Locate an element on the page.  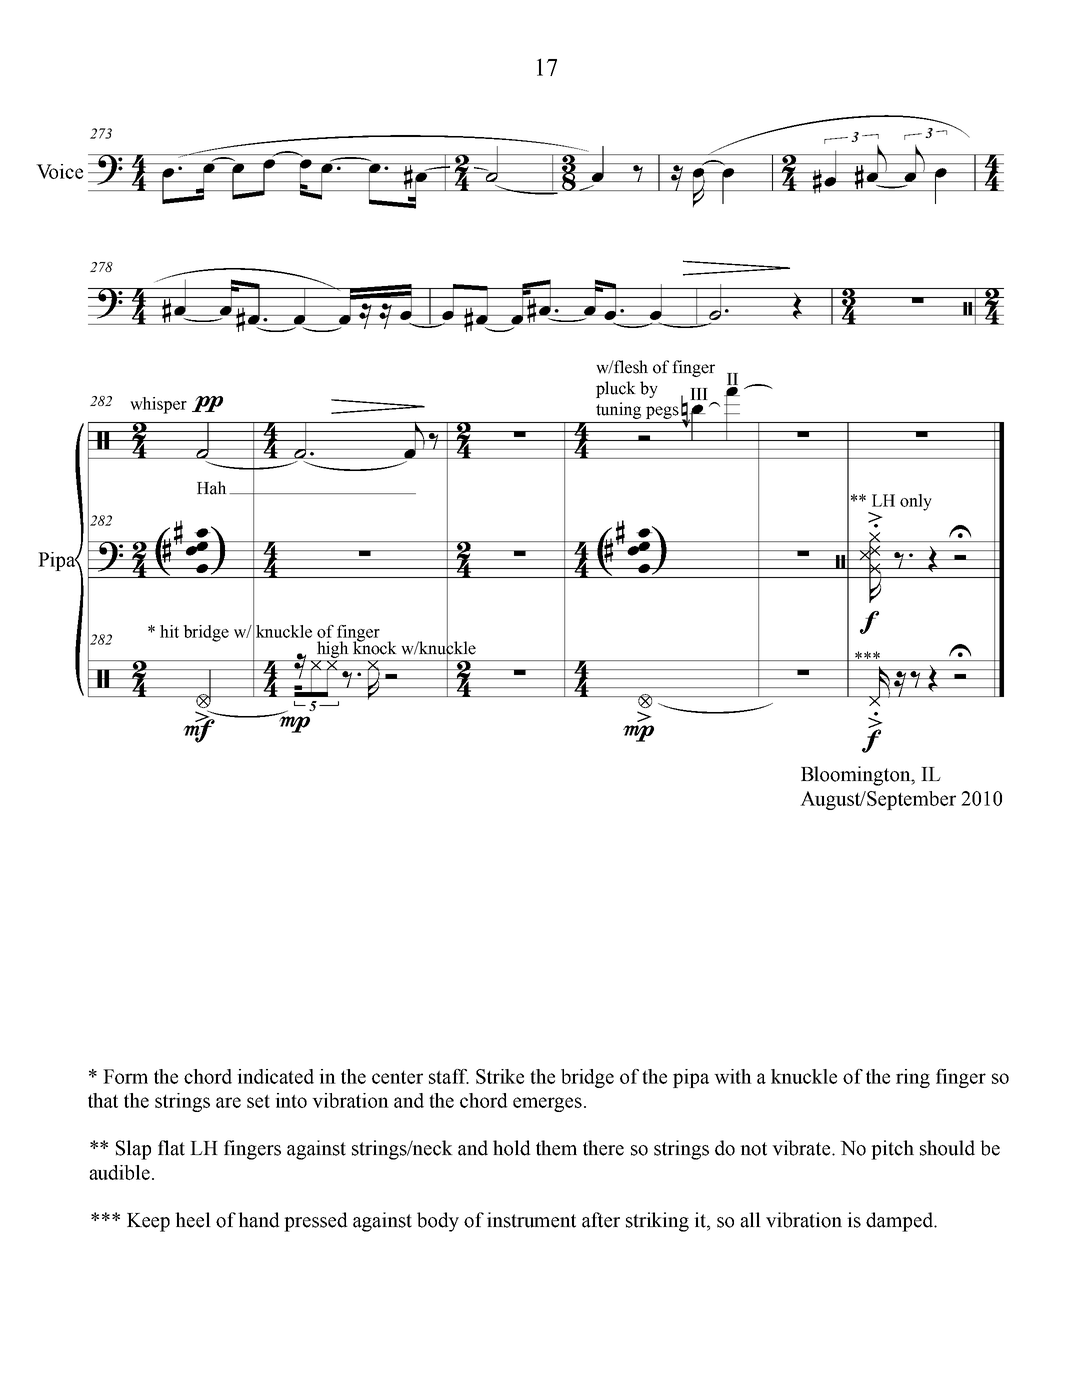
knock is located at coordinates (375, 647).
